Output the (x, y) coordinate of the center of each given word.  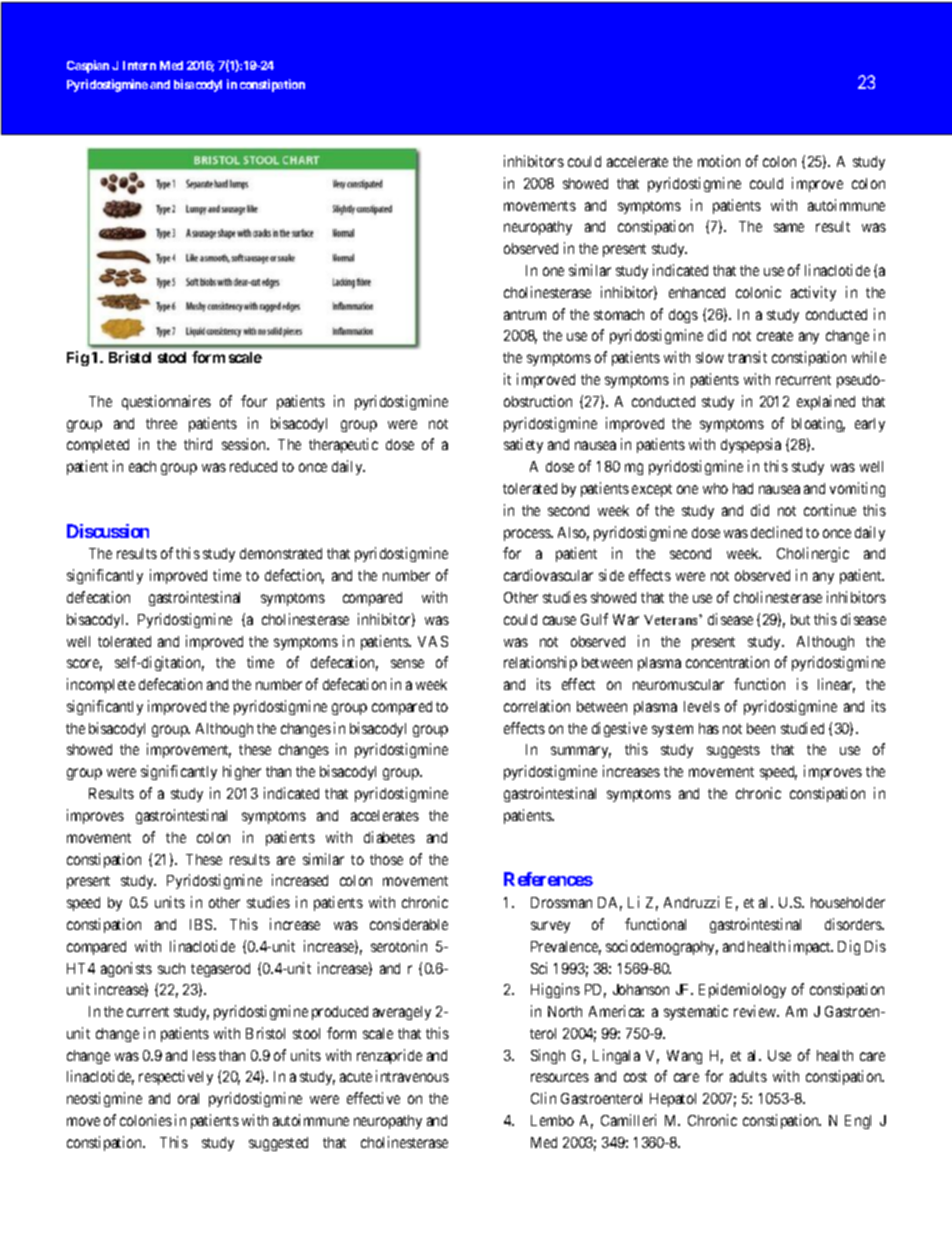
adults (748, 1076)
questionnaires (166, 402)
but (800, 619)
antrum (525, 315)
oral (188, 1098)
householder (848, 902)
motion (719, 161)
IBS (202, 924)
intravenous (412, 1076)
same (789, 227)
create (775, 336)
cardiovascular (548, 575)
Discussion (108, 531)
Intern (139, 65)
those (386, 859)
